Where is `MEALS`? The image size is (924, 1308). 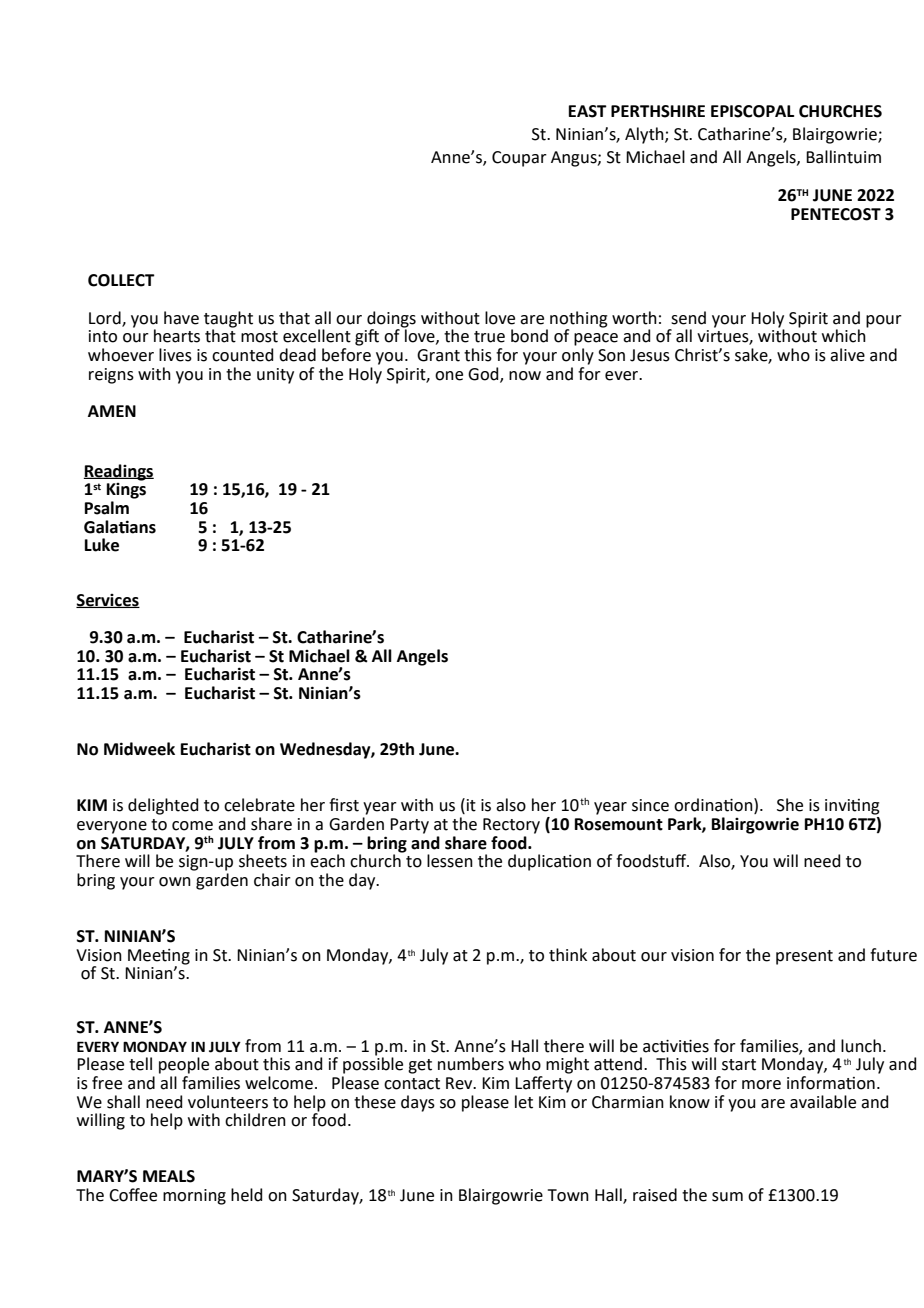
MEALS is located at coordinates (169, 1176).
